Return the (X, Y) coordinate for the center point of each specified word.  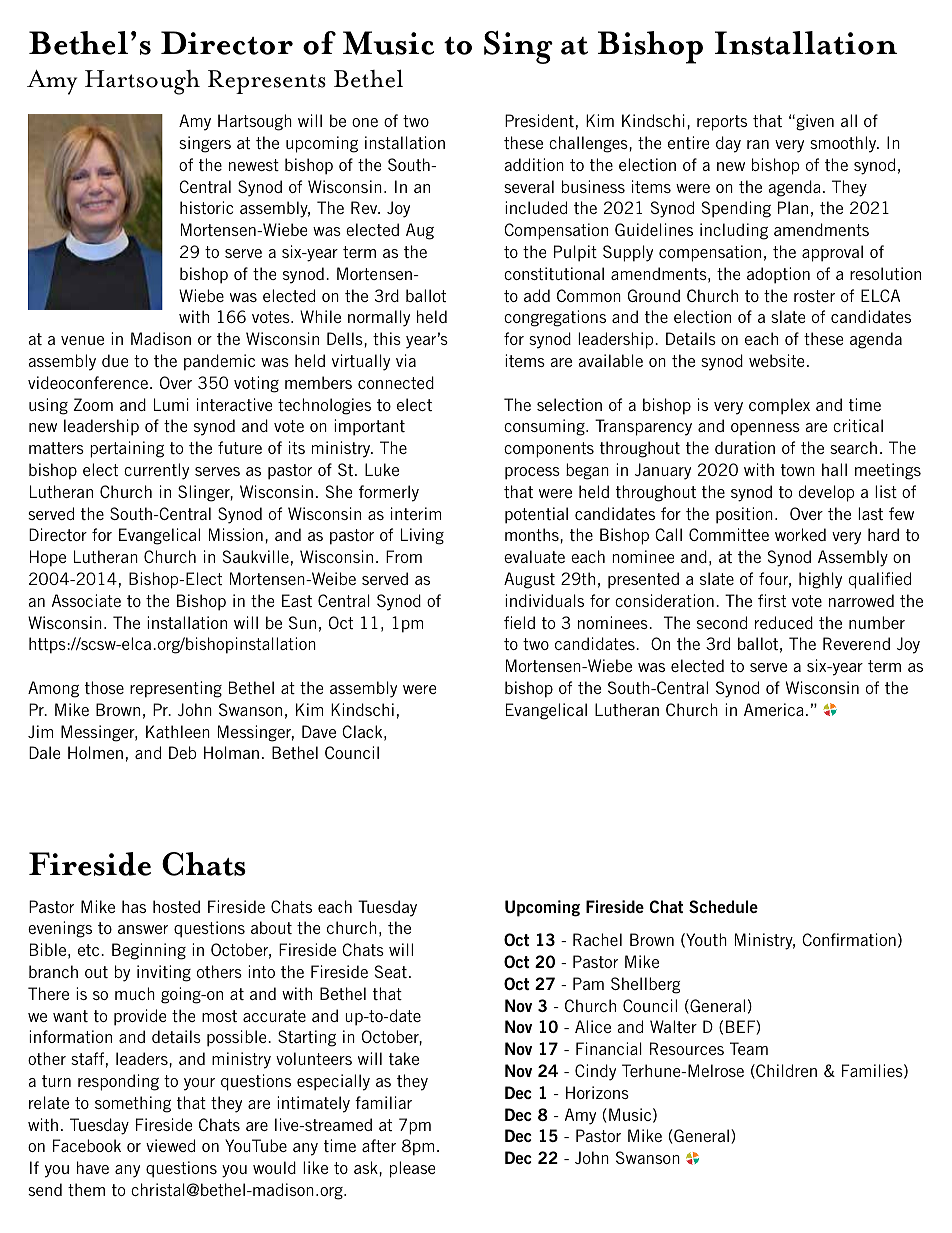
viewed (170, 1145)
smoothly (844, 144)
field (519, 622)
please (412, 1169)
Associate (86, 600)
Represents (267, 82)
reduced (784, 622)
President (539, 120)
